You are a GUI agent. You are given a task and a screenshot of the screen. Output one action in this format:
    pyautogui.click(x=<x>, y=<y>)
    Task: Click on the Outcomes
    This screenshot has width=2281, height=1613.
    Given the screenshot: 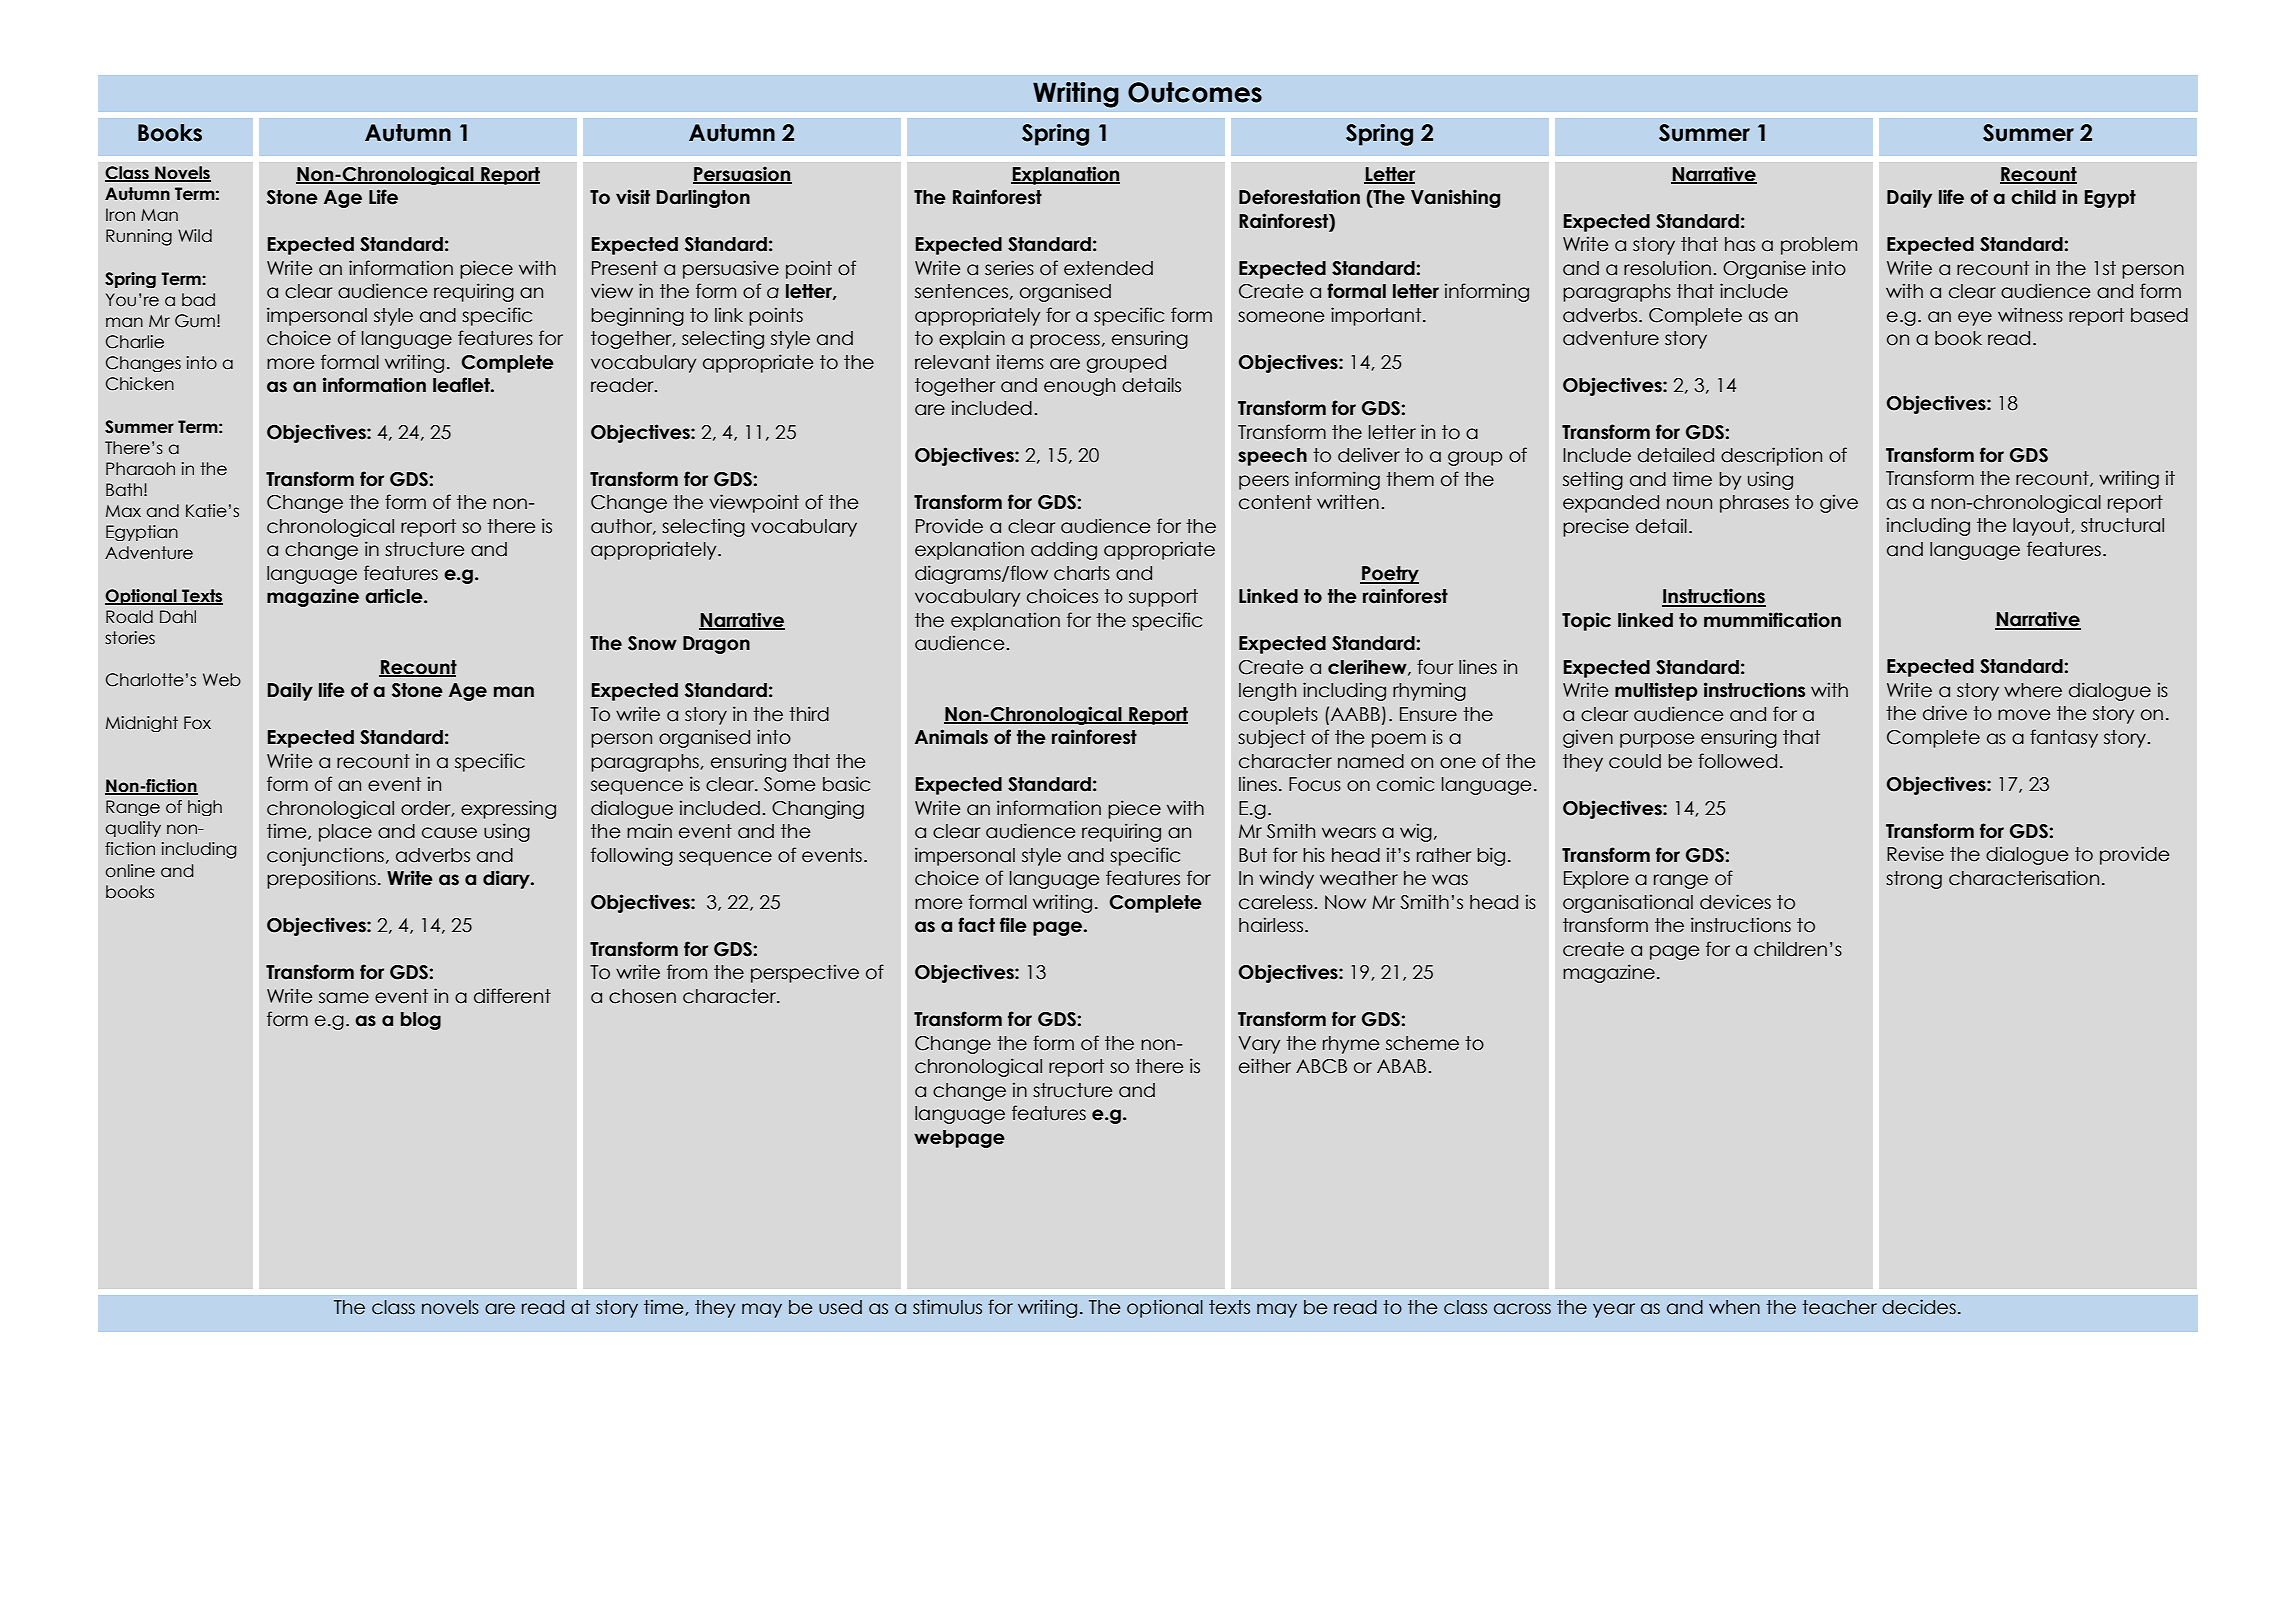 What is the action you would take?
    pyautogui.click(x=1195, y=92)
